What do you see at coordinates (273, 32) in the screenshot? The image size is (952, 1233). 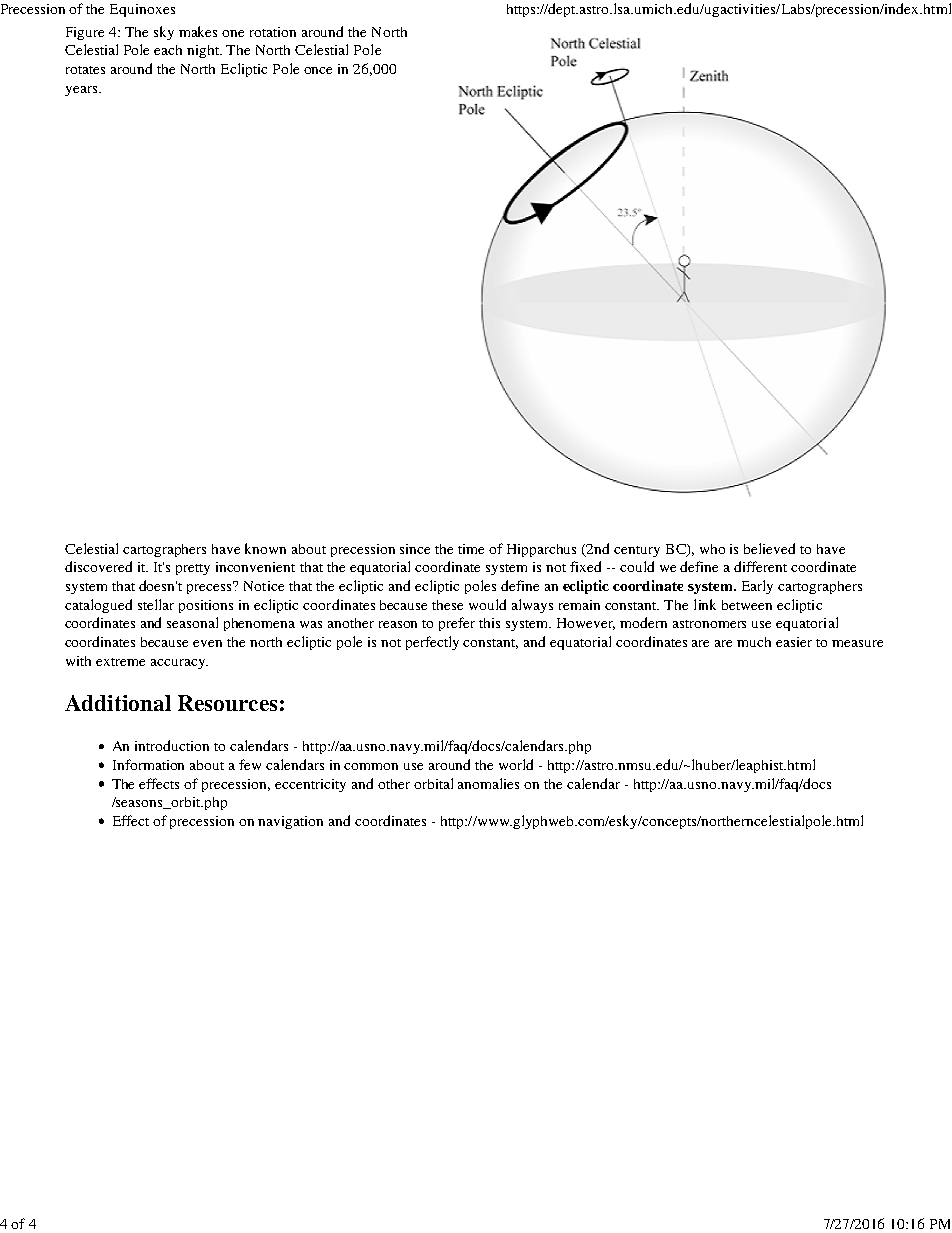 I see `rotation` at bounding box center [273, 32].
